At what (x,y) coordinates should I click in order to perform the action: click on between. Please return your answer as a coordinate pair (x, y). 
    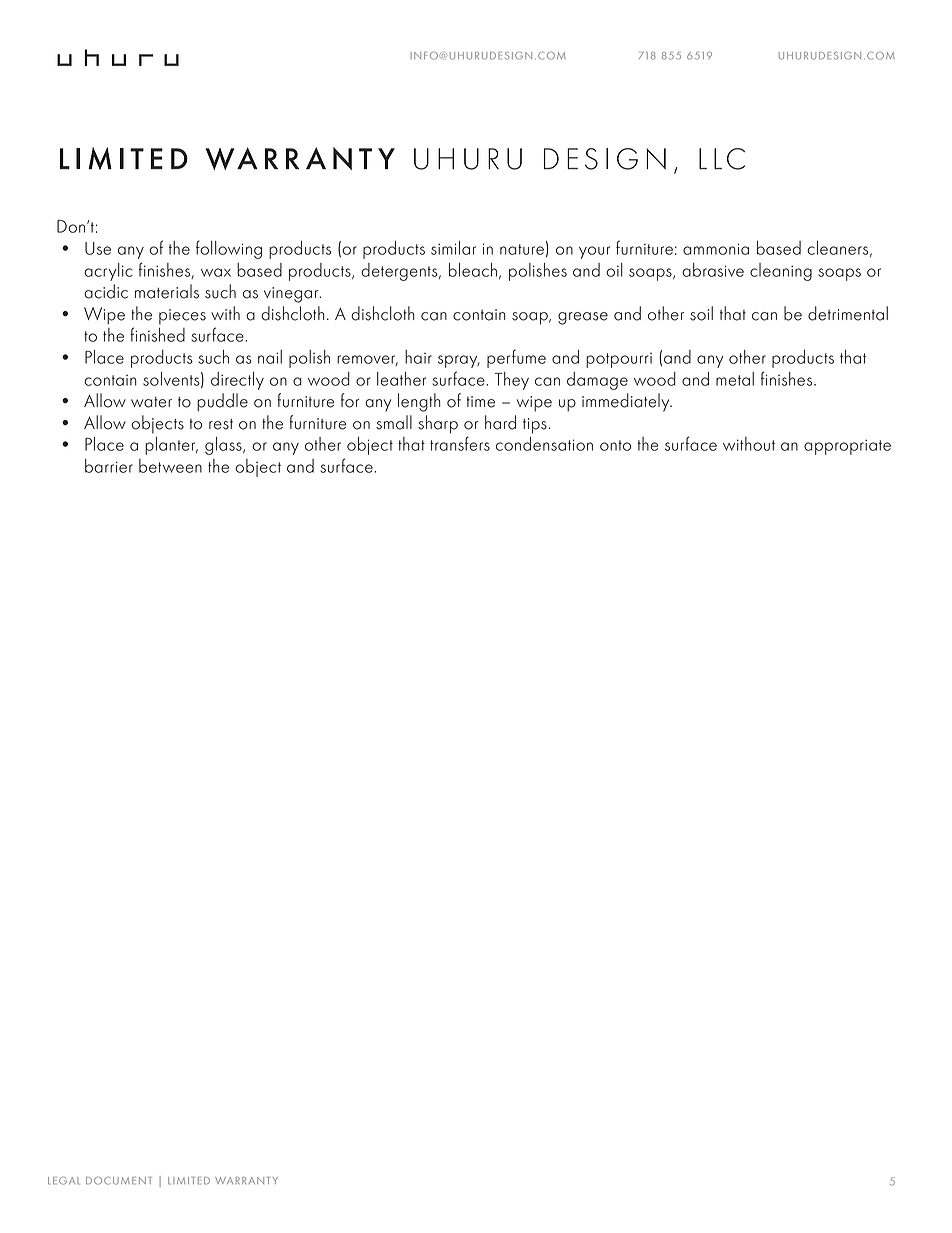
    Looking at the image, I should click on (170, 466).
